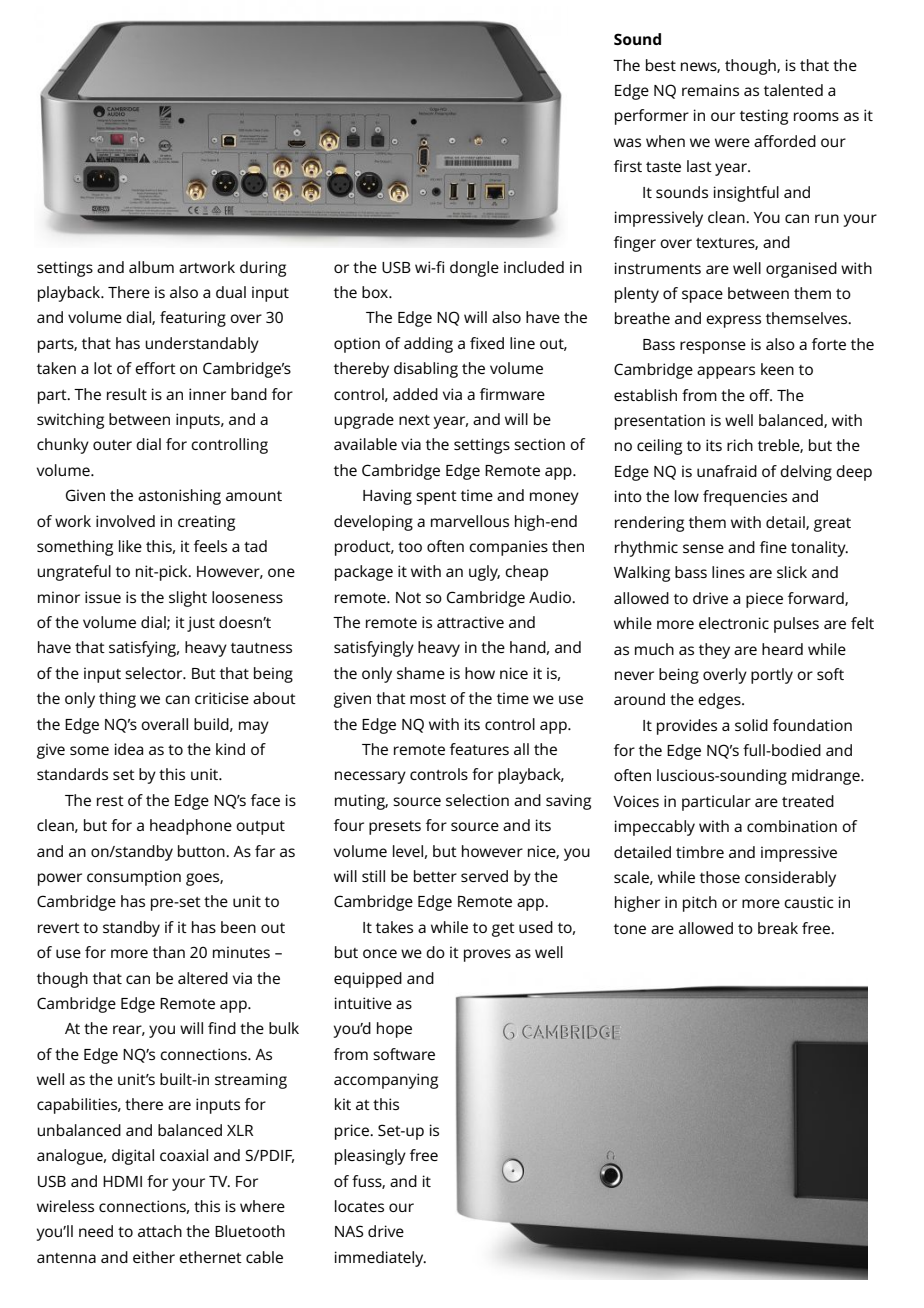  Describe the element at coordinates (160, 1231) in the document. I see `attach` at that location.
